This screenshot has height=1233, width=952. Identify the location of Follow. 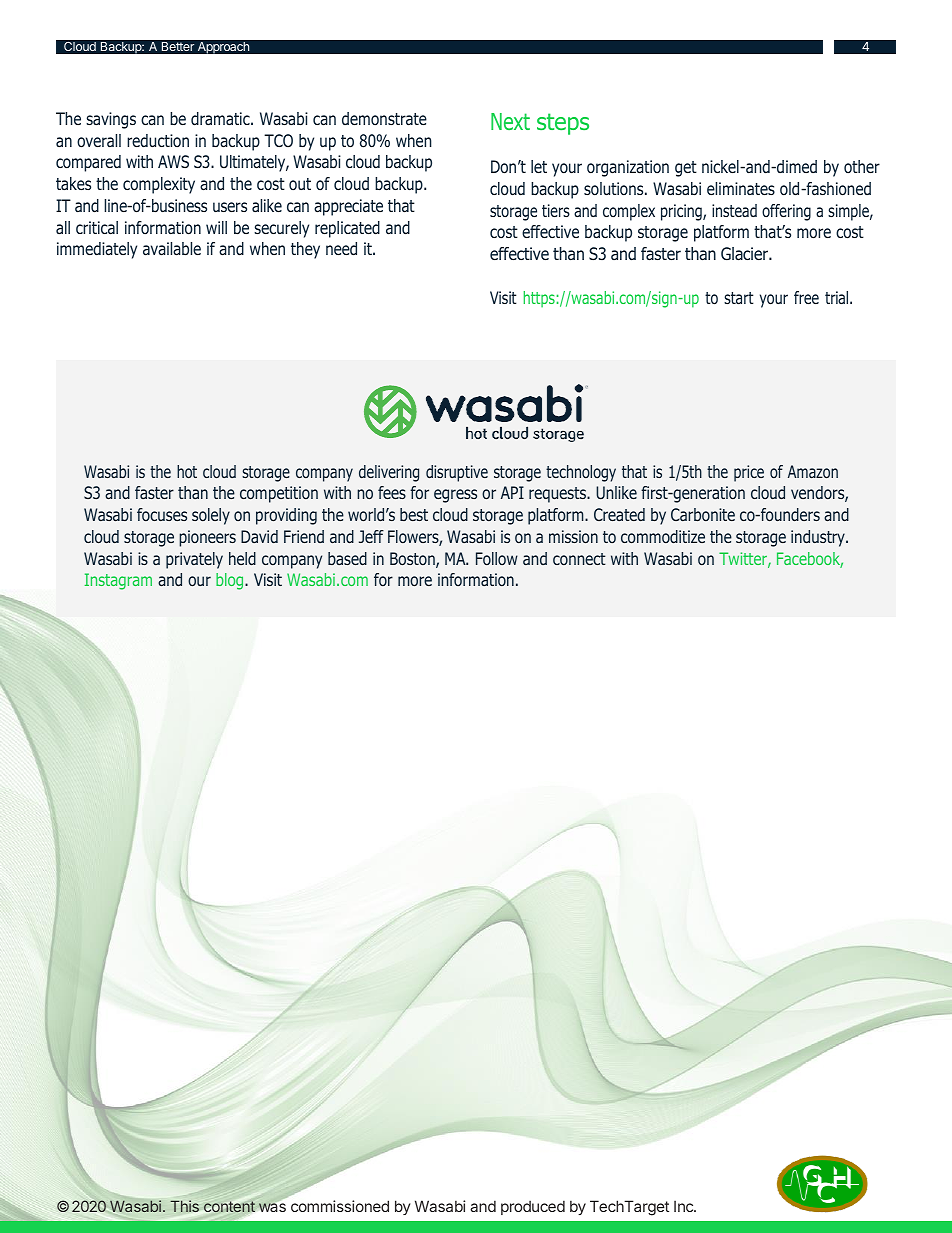
(497, 558).
